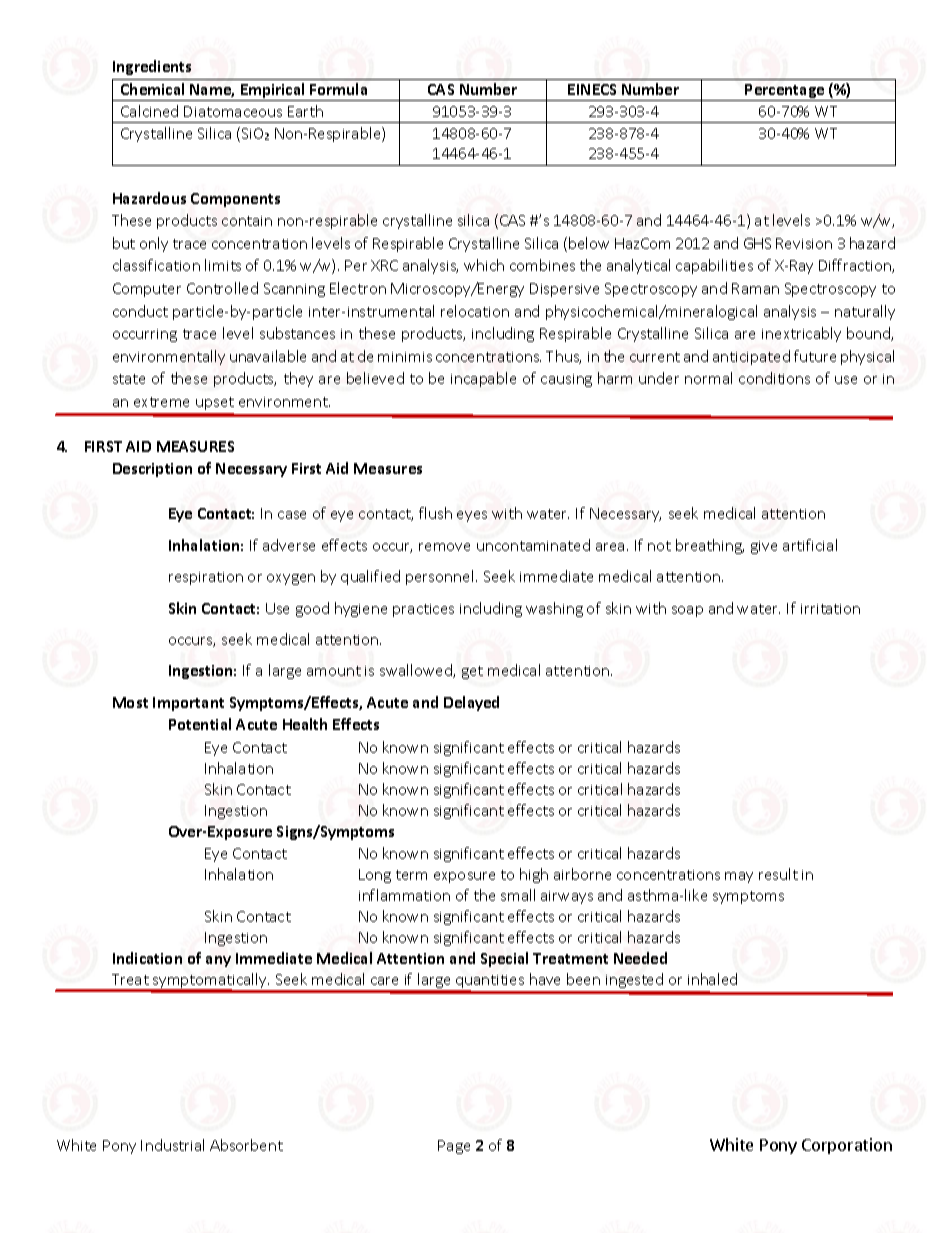  I want to click on anticipated, so click(751, 357).
